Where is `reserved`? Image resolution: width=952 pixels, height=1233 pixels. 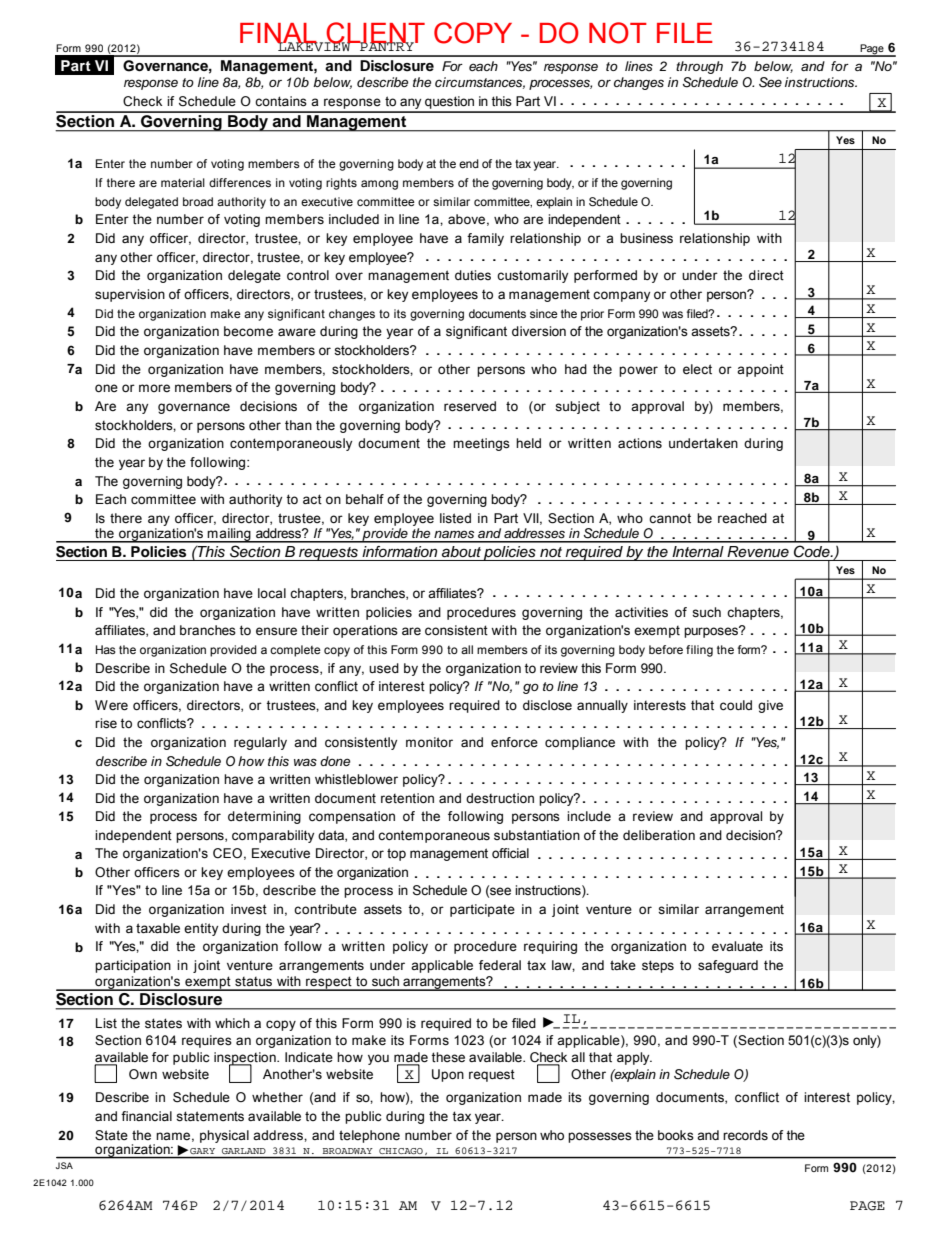 reserved is located at coordinates (470, 406).
